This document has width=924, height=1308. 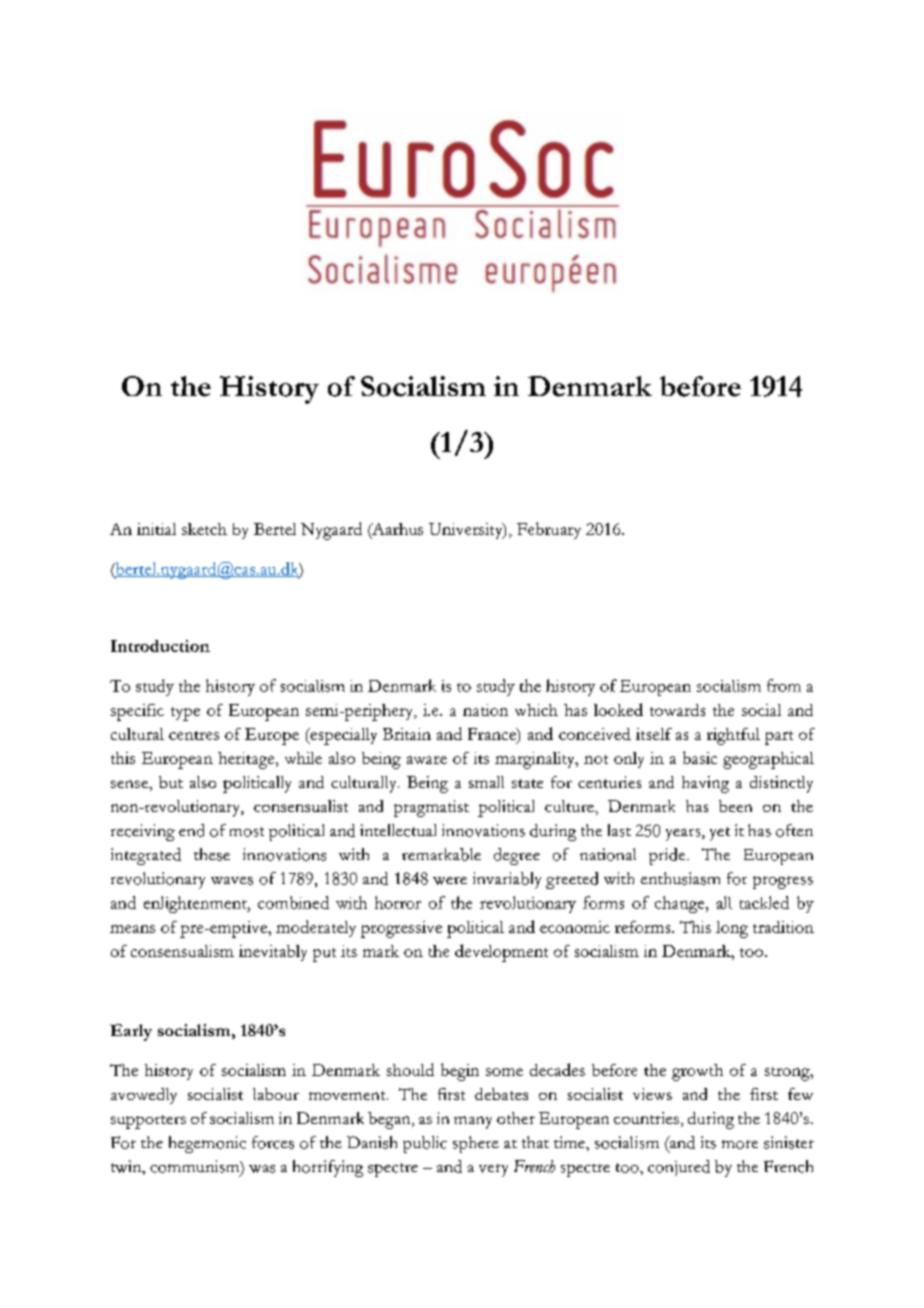 What do you see at coordinates (476, 1144) in the document?
I see `sphere` at bounding box center [476, 1144].
